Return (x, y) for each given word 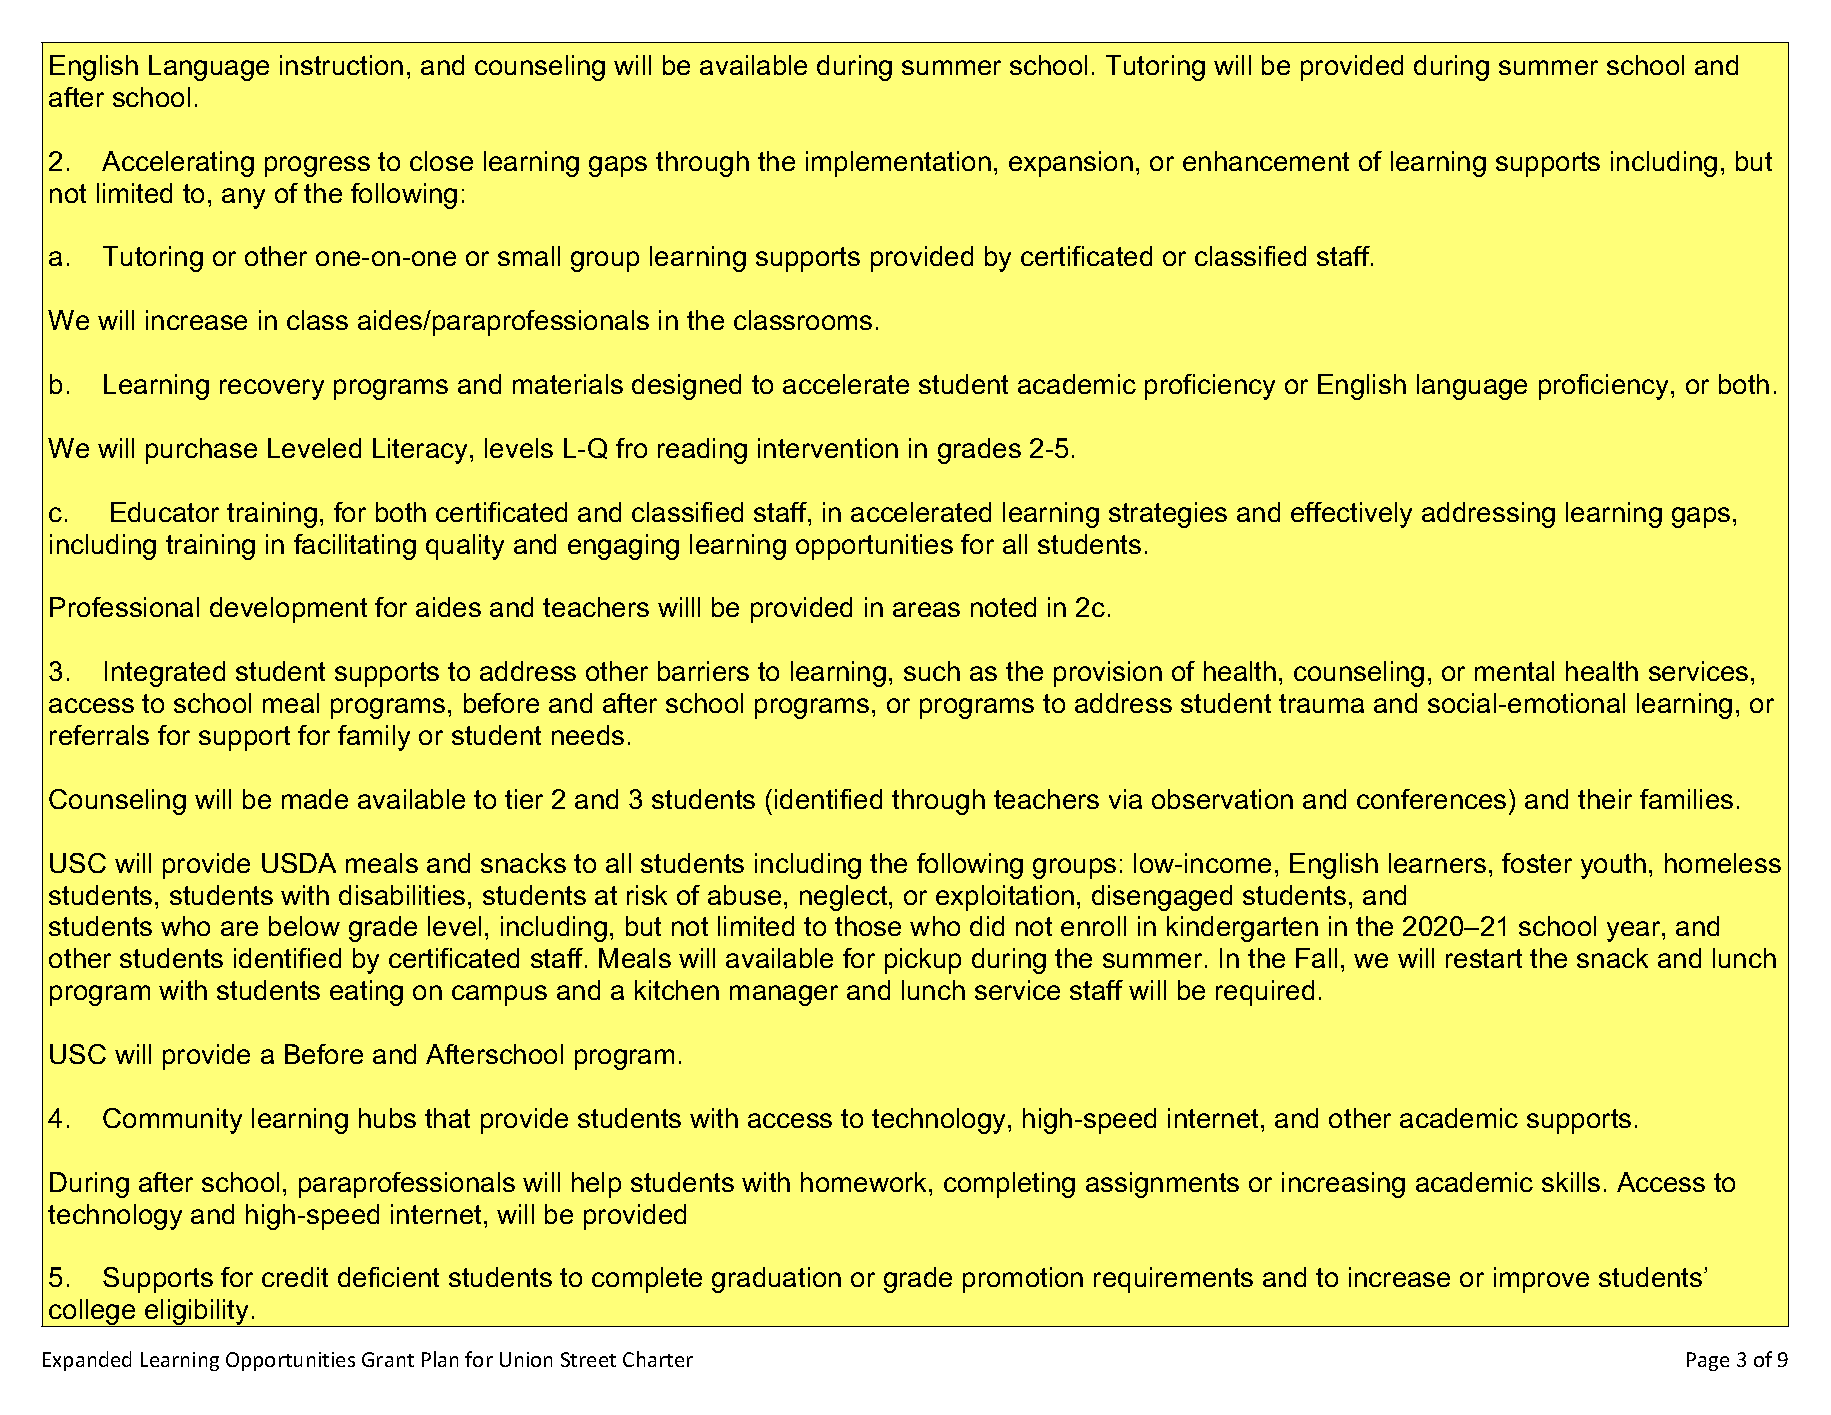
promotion (1023, 1280)
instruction (341, 65)
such (932, 671)
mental (1514, 671)
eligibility (197, 1313)
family (374, 738)
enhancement (1266, 161)
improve (1541, 1280)
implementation (898, 164)
